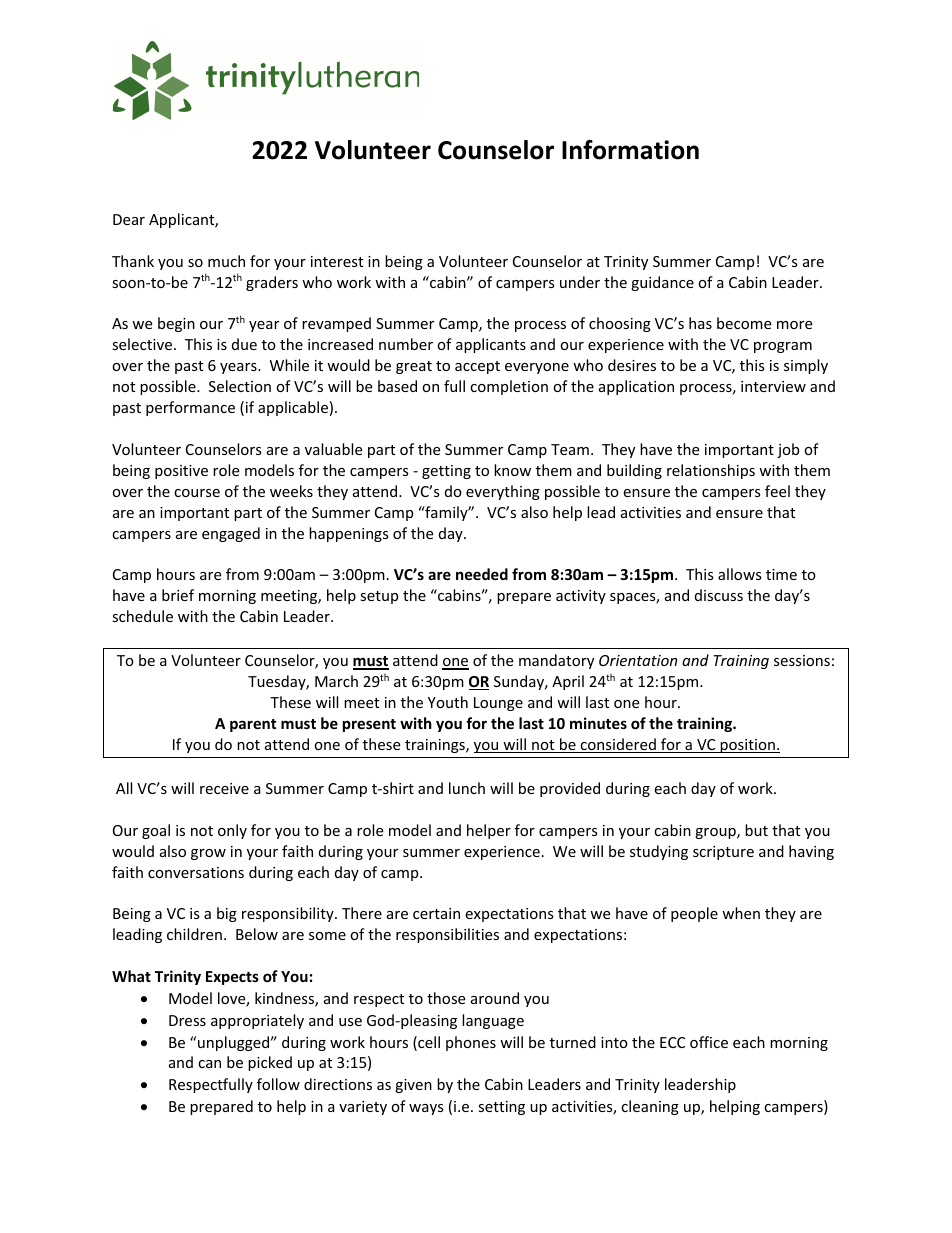 The image size is (952, 1233). Describe the element at coordinates (467, 788) in the screenshot. I see `lunch` at that location.
